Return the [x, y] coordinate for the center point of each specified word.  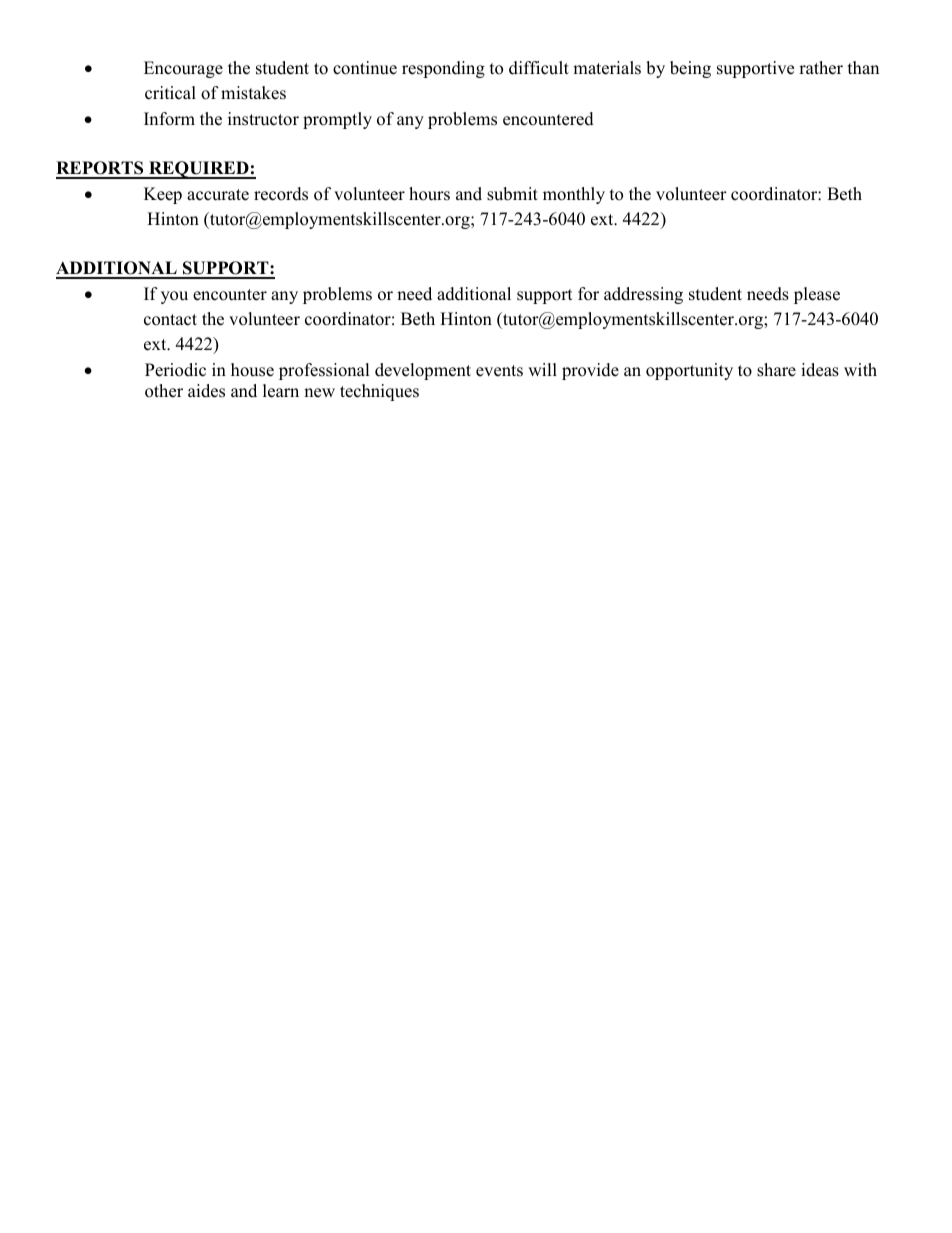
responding [443, 69]
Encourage [183, 69]
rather [821, 68]
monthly [574, 195]
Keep [163, 195]
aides [206, 391]
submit [512, 194]
